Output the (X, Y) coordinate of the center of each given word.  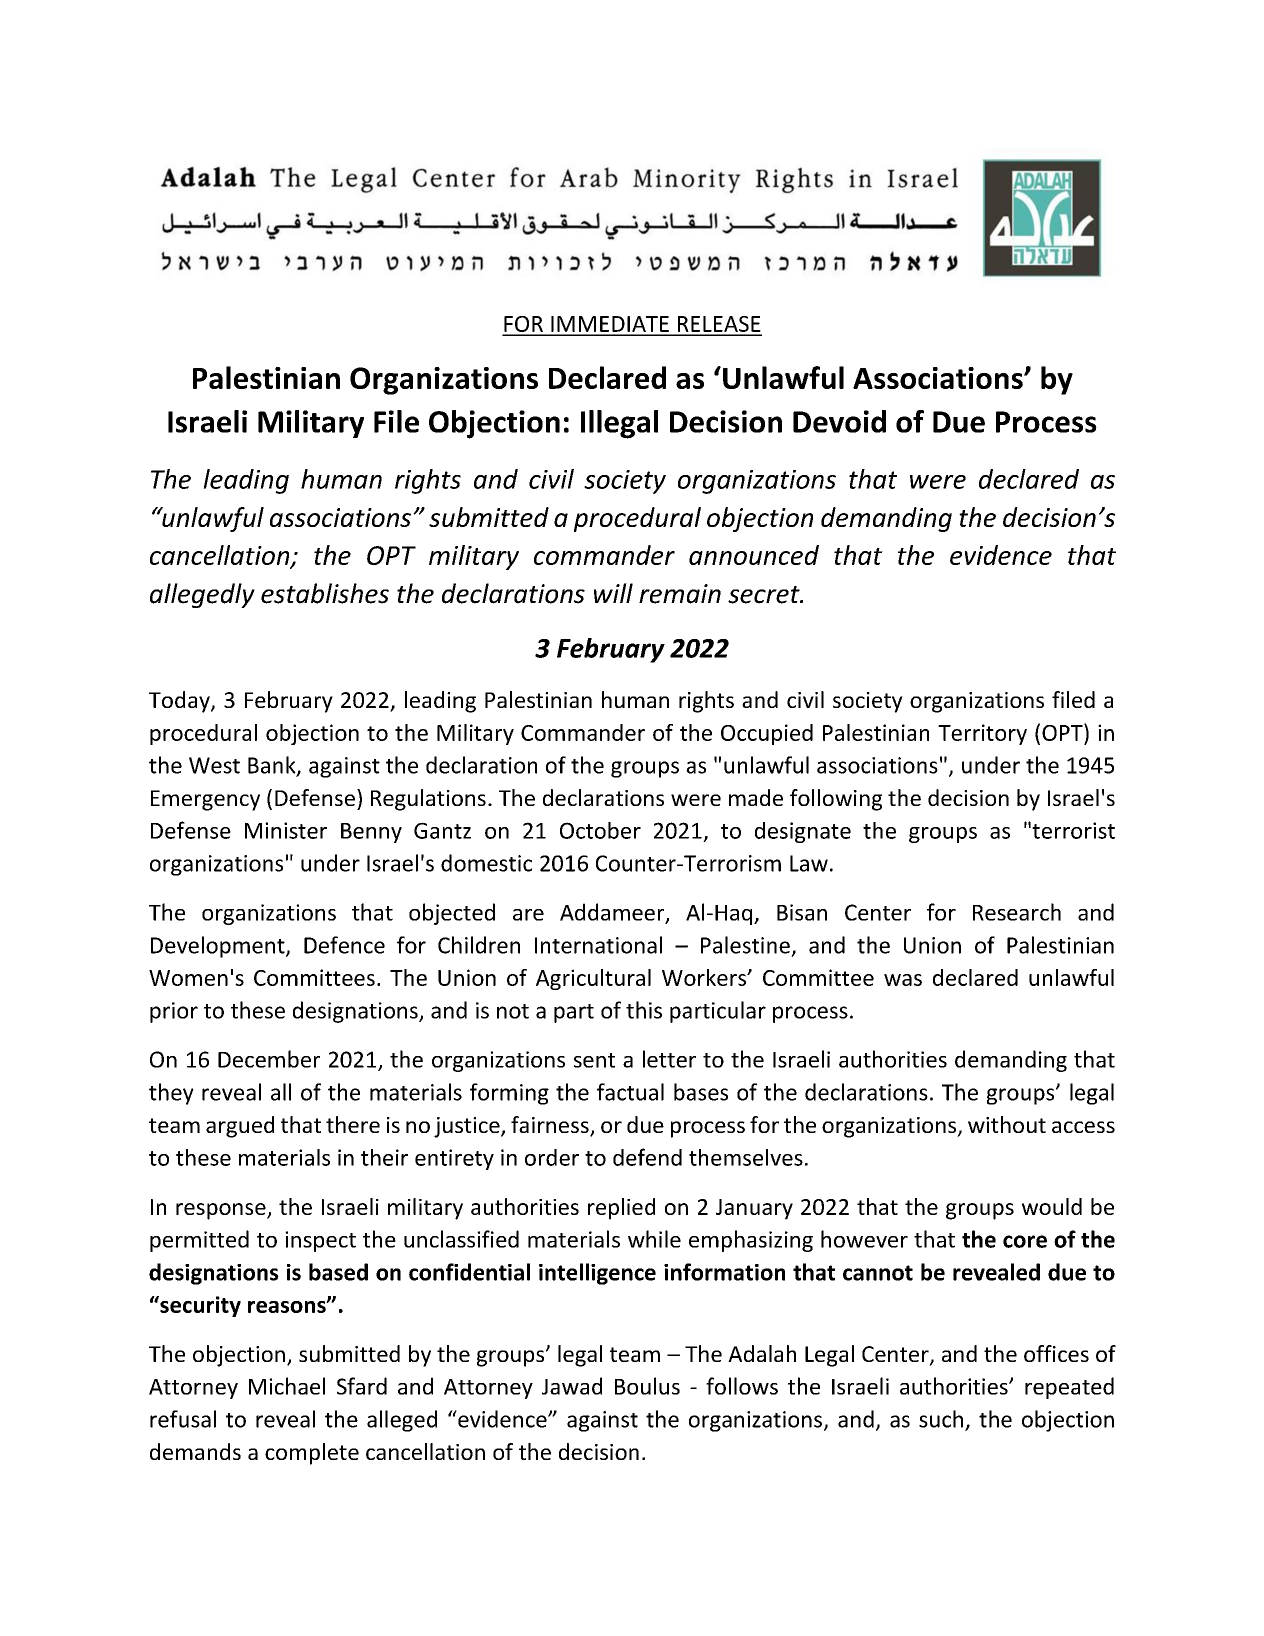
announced (754, 555)
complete (312, 1454)
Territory (982, 734)
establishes (325, 593)
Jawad (572, 1386)
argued (240, 1127)
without (1007, 1124)
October (600, 830)
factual (630, 1092)
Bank (273, 766)
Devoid (839, 421)
